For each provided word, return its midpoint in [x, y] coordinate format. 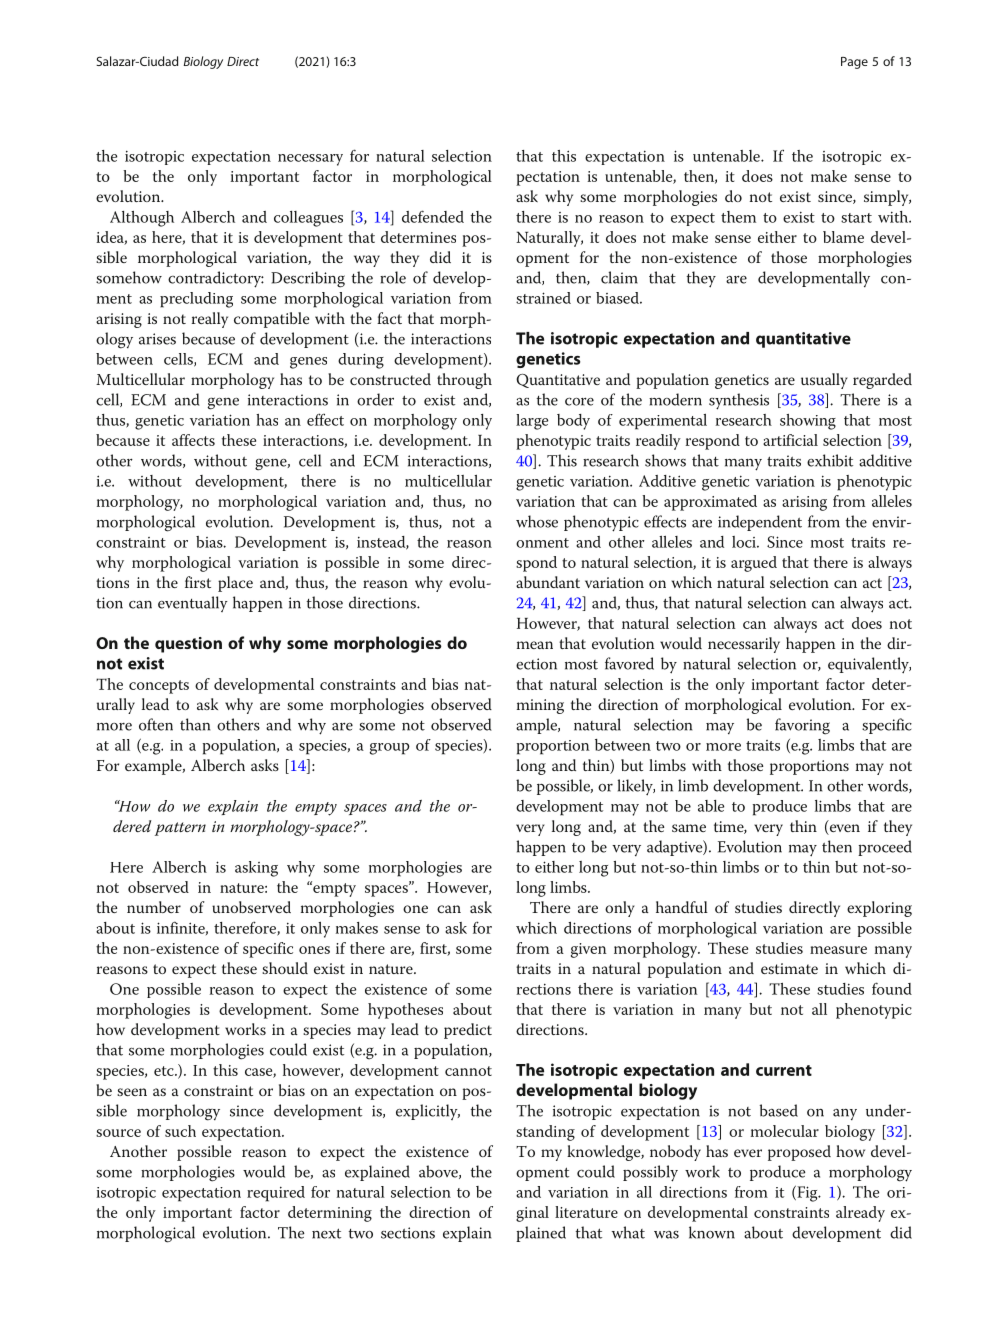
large [532, 422]
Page [854, 63]
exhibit [830, 460]
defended [433, 216]
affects [193, 440]
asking [256, 869]
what [628, 1232]
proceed [885, 848]
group [390, 749]
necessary [310, 160]
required [276, 1194]
